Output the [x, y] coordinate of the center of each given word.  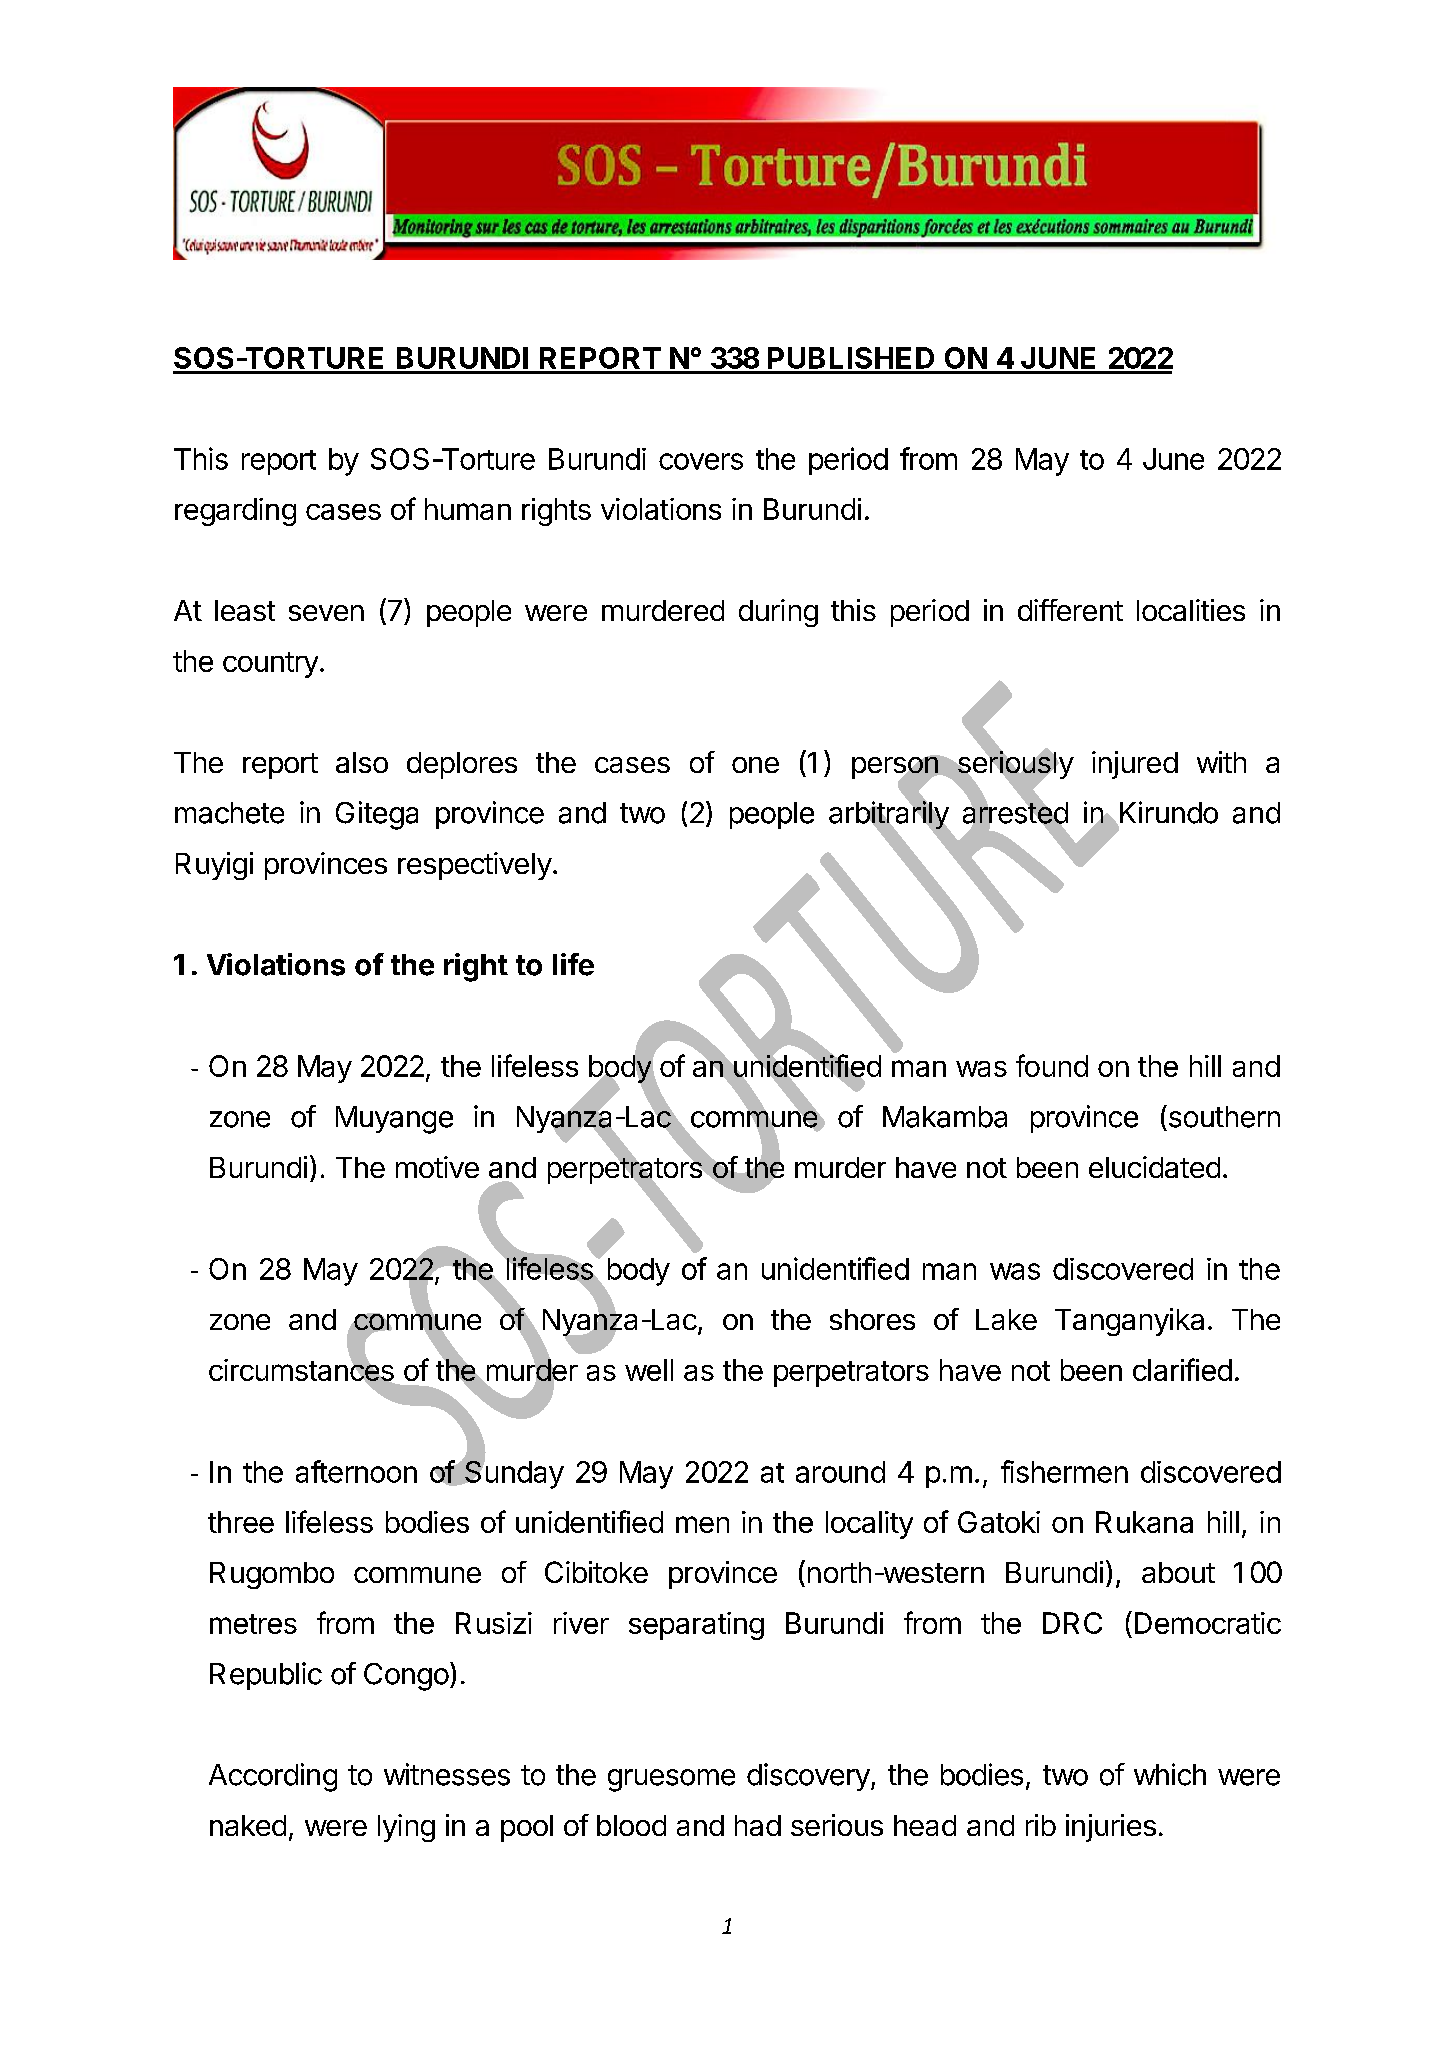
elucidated [1154, 1167]
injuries [1111, 1828]
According [273, 1777]
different [1070, 610]
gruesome [671, 1780]
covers [701, 461]
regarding [235, 512]
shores [872, 1319]
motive [437, 1167]
